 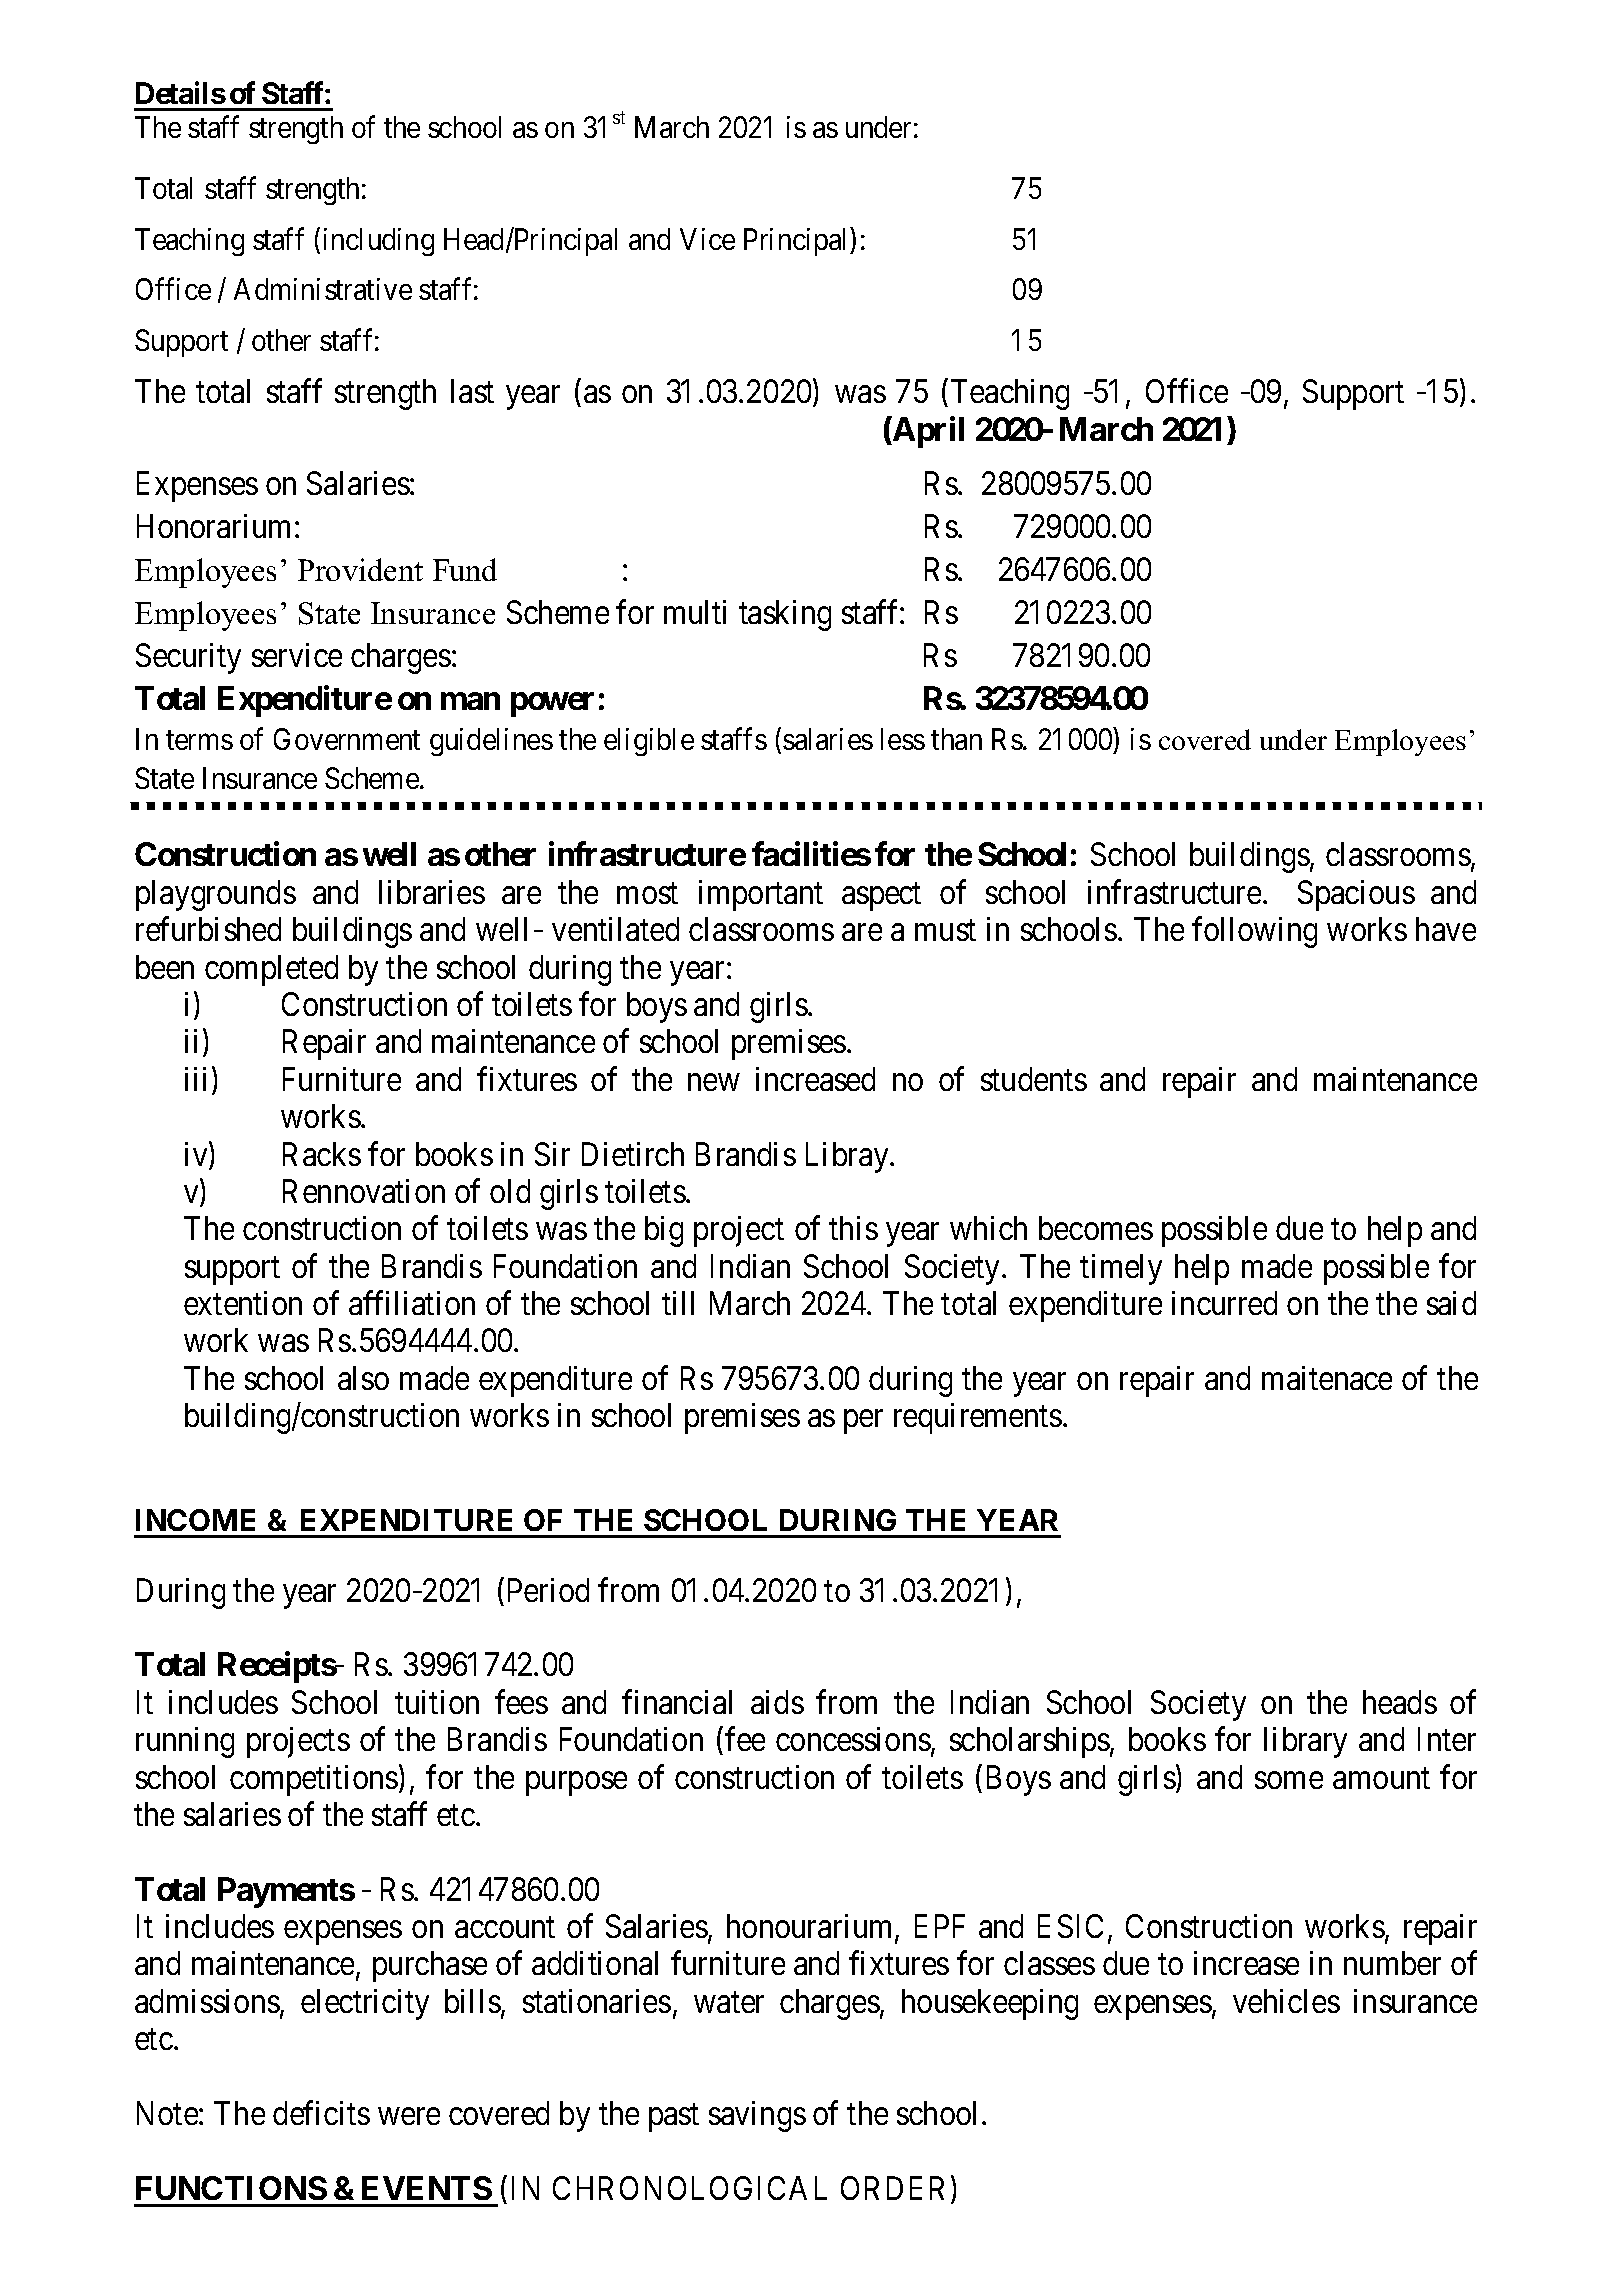 What do you see at coordinates (363, 1378) in the page?
I see `also` at bounding box center [363, 1378].
